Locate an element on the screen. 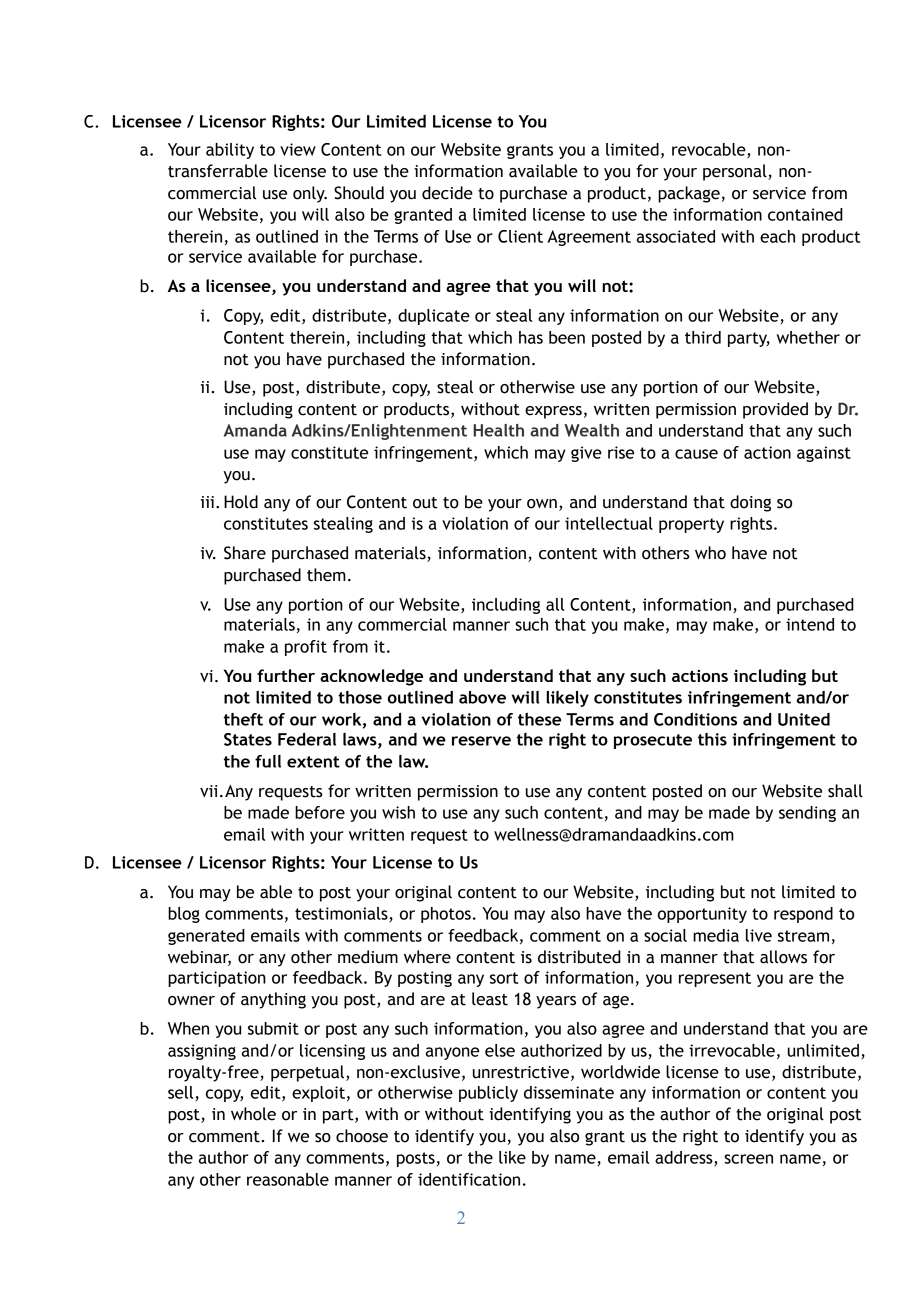 This screenshot has height=1308, width=924. identification is located at coordinates (469, 1179).
